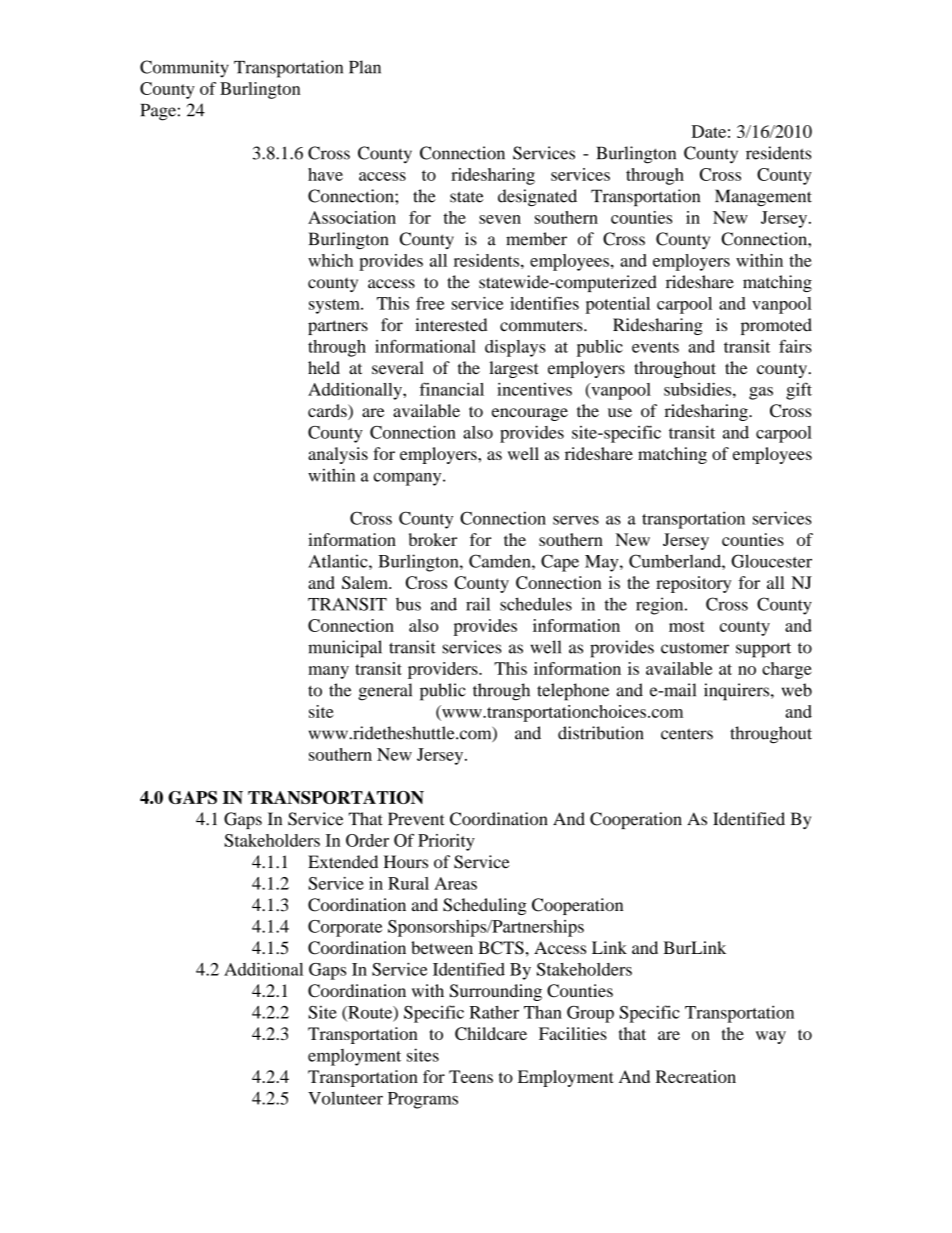 The width and height of the screenshot is (952, 1233). Describe the element at coordinates (763, 198) in the screenshot. I see `Management` at that location.
